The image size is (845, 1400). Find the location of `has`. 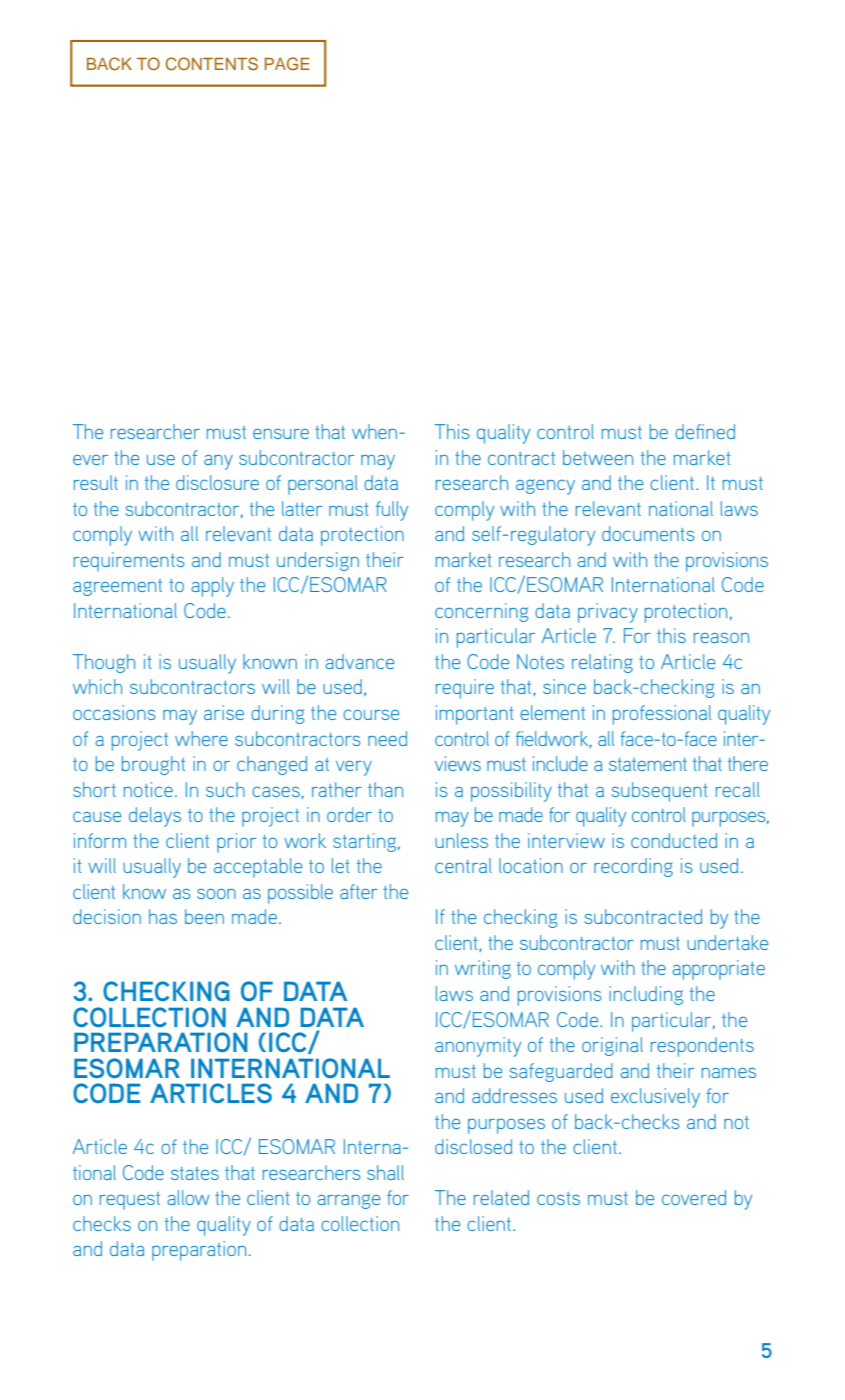

has is located at coordinates (163, 916).
